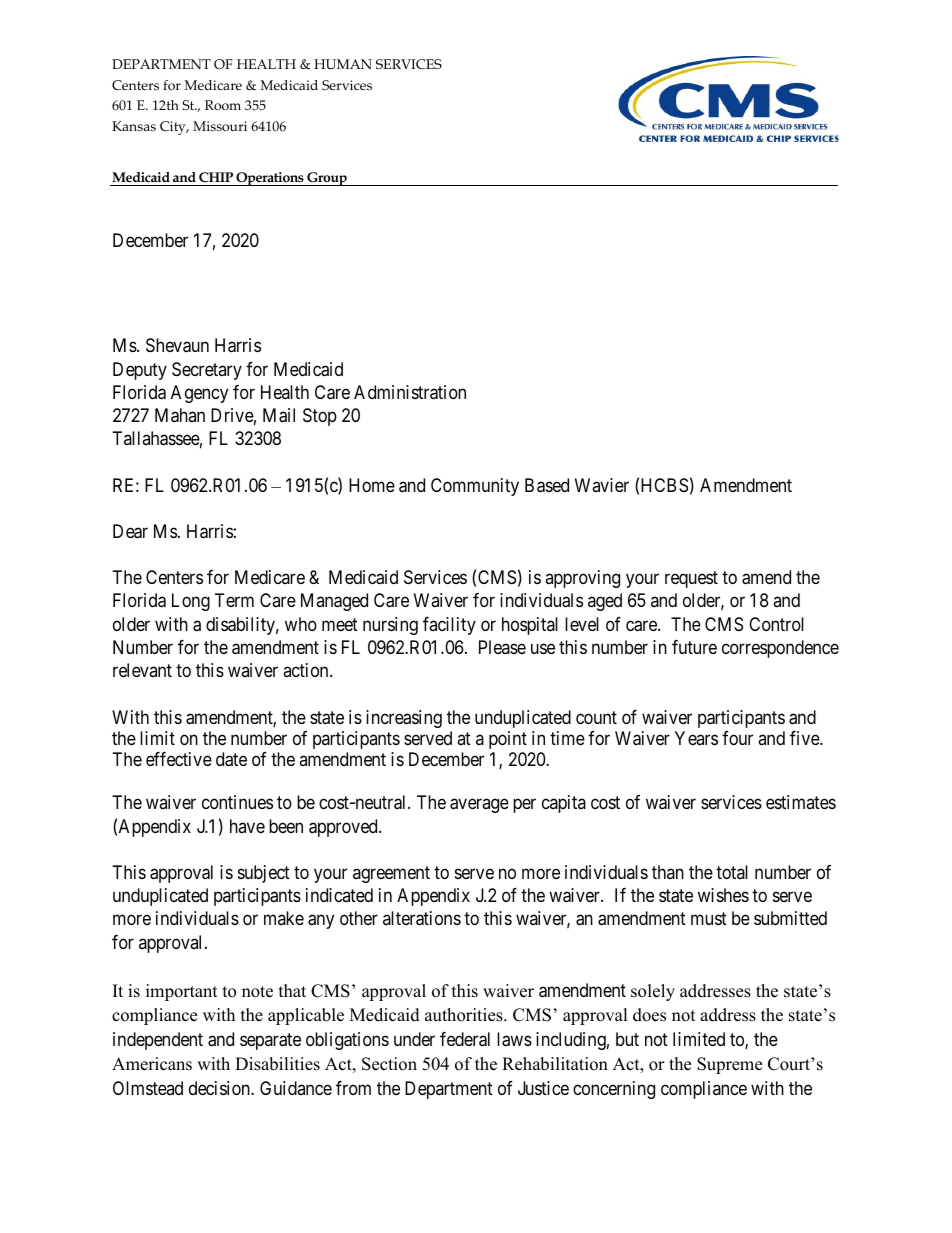 This image has width=952, height=1233. What do you see at coordinates (327, 179) in the image?
I see `Group` at bounding box center [327, 179].
